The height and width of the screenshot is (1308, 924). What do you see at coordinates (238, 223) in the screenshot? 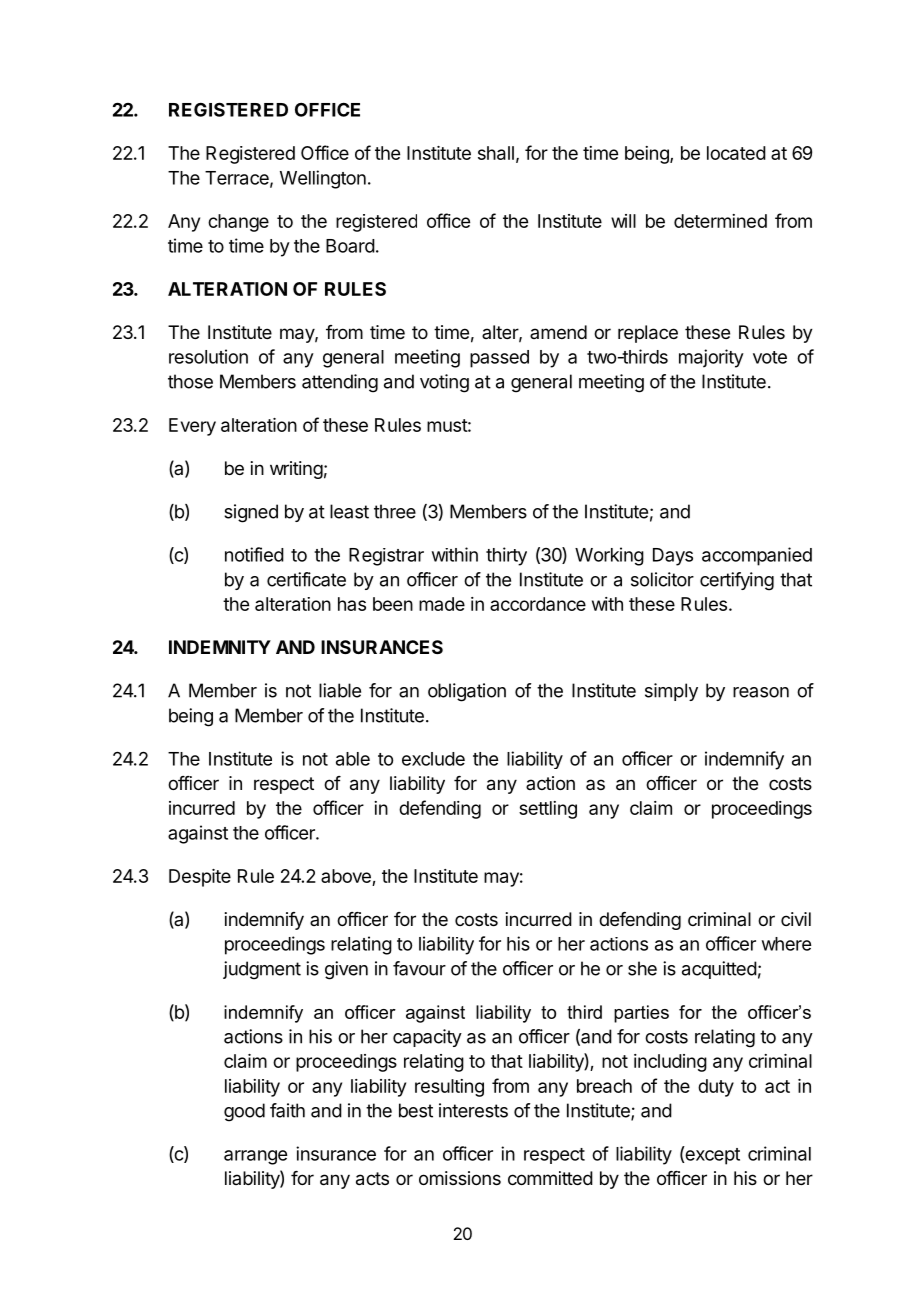
I see `change` at bounding box center [238, 223].
